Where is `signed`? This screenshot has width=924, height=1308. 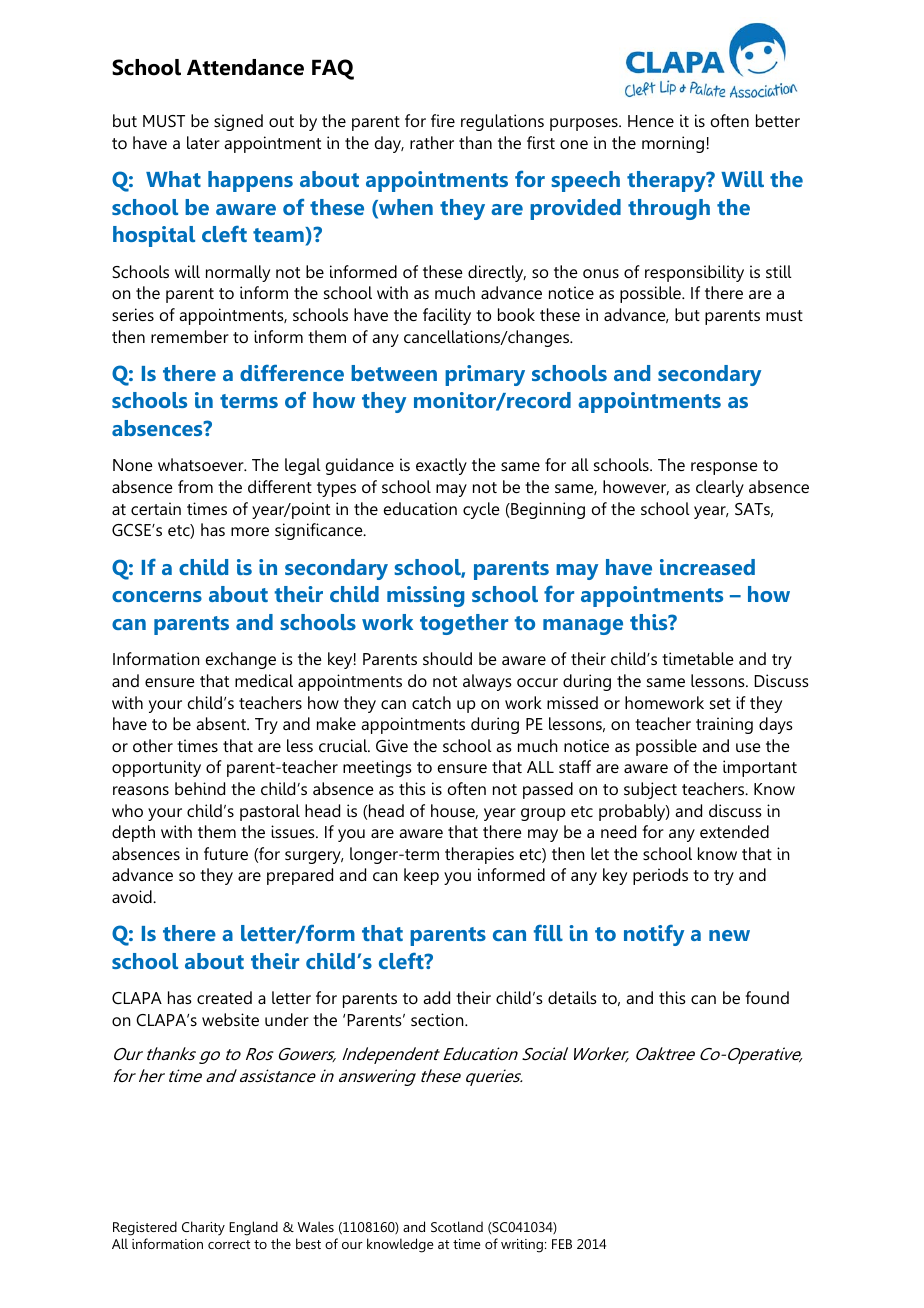 signed is located at coordinates (238, 122).
